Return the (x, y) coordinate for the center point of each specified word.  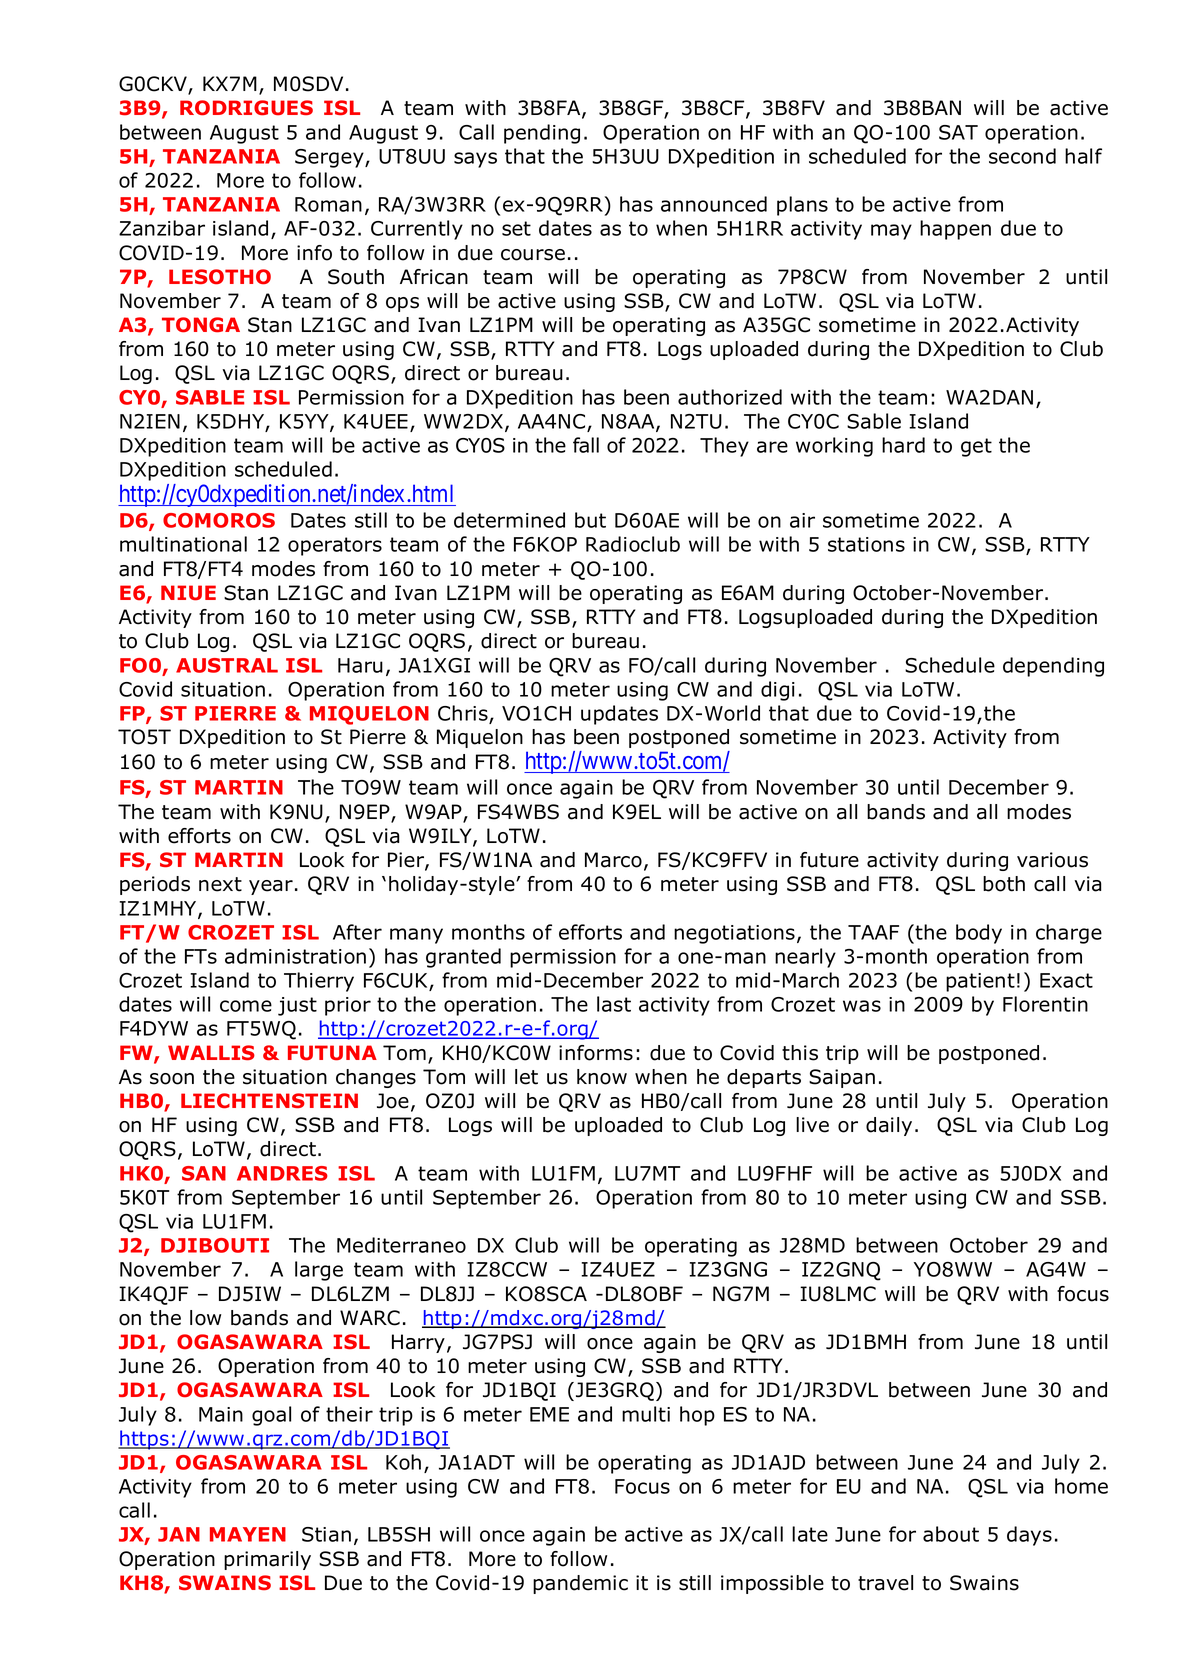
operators (335, 546)
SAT (958, 132)
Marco (613, 860)
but (590, 520)
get (976, 447)
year (271, 887)
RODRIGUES (246, 108)
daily (889, 1126)
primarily (267, 1560)
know (602, 1077)
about (951, 1534)
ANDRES (282, 1173)
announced (714, 204)
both (1004, 884)
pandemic (580, 1584)
